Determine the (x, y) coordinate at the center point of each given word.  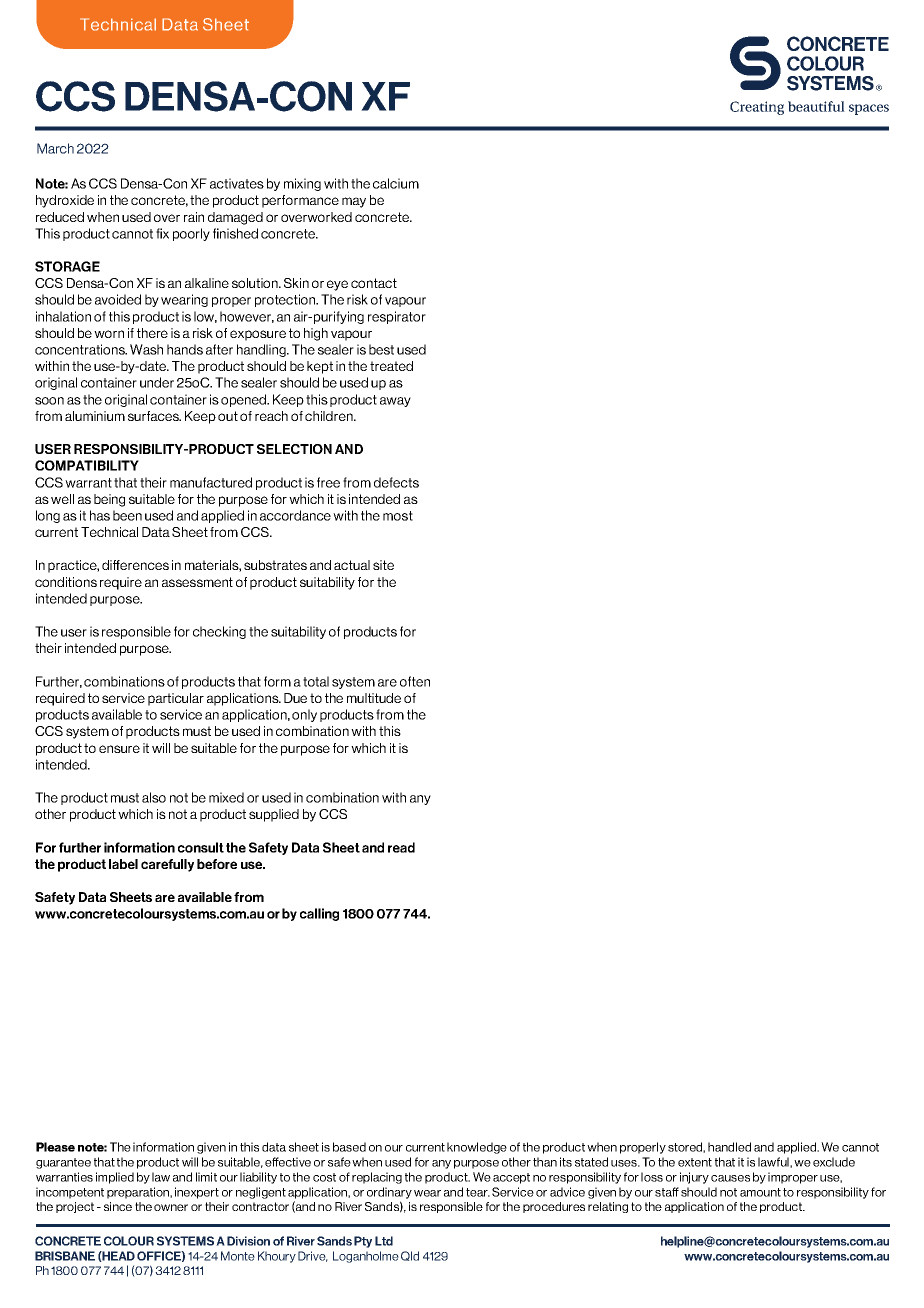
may (354, 202)
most (398, 516)
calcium (396, 183)
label (123, 864)
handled (729, 1147)
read (401, 847)
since (118, 1206)
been (127, 515)
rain (194, 217)
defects (396, 482)
